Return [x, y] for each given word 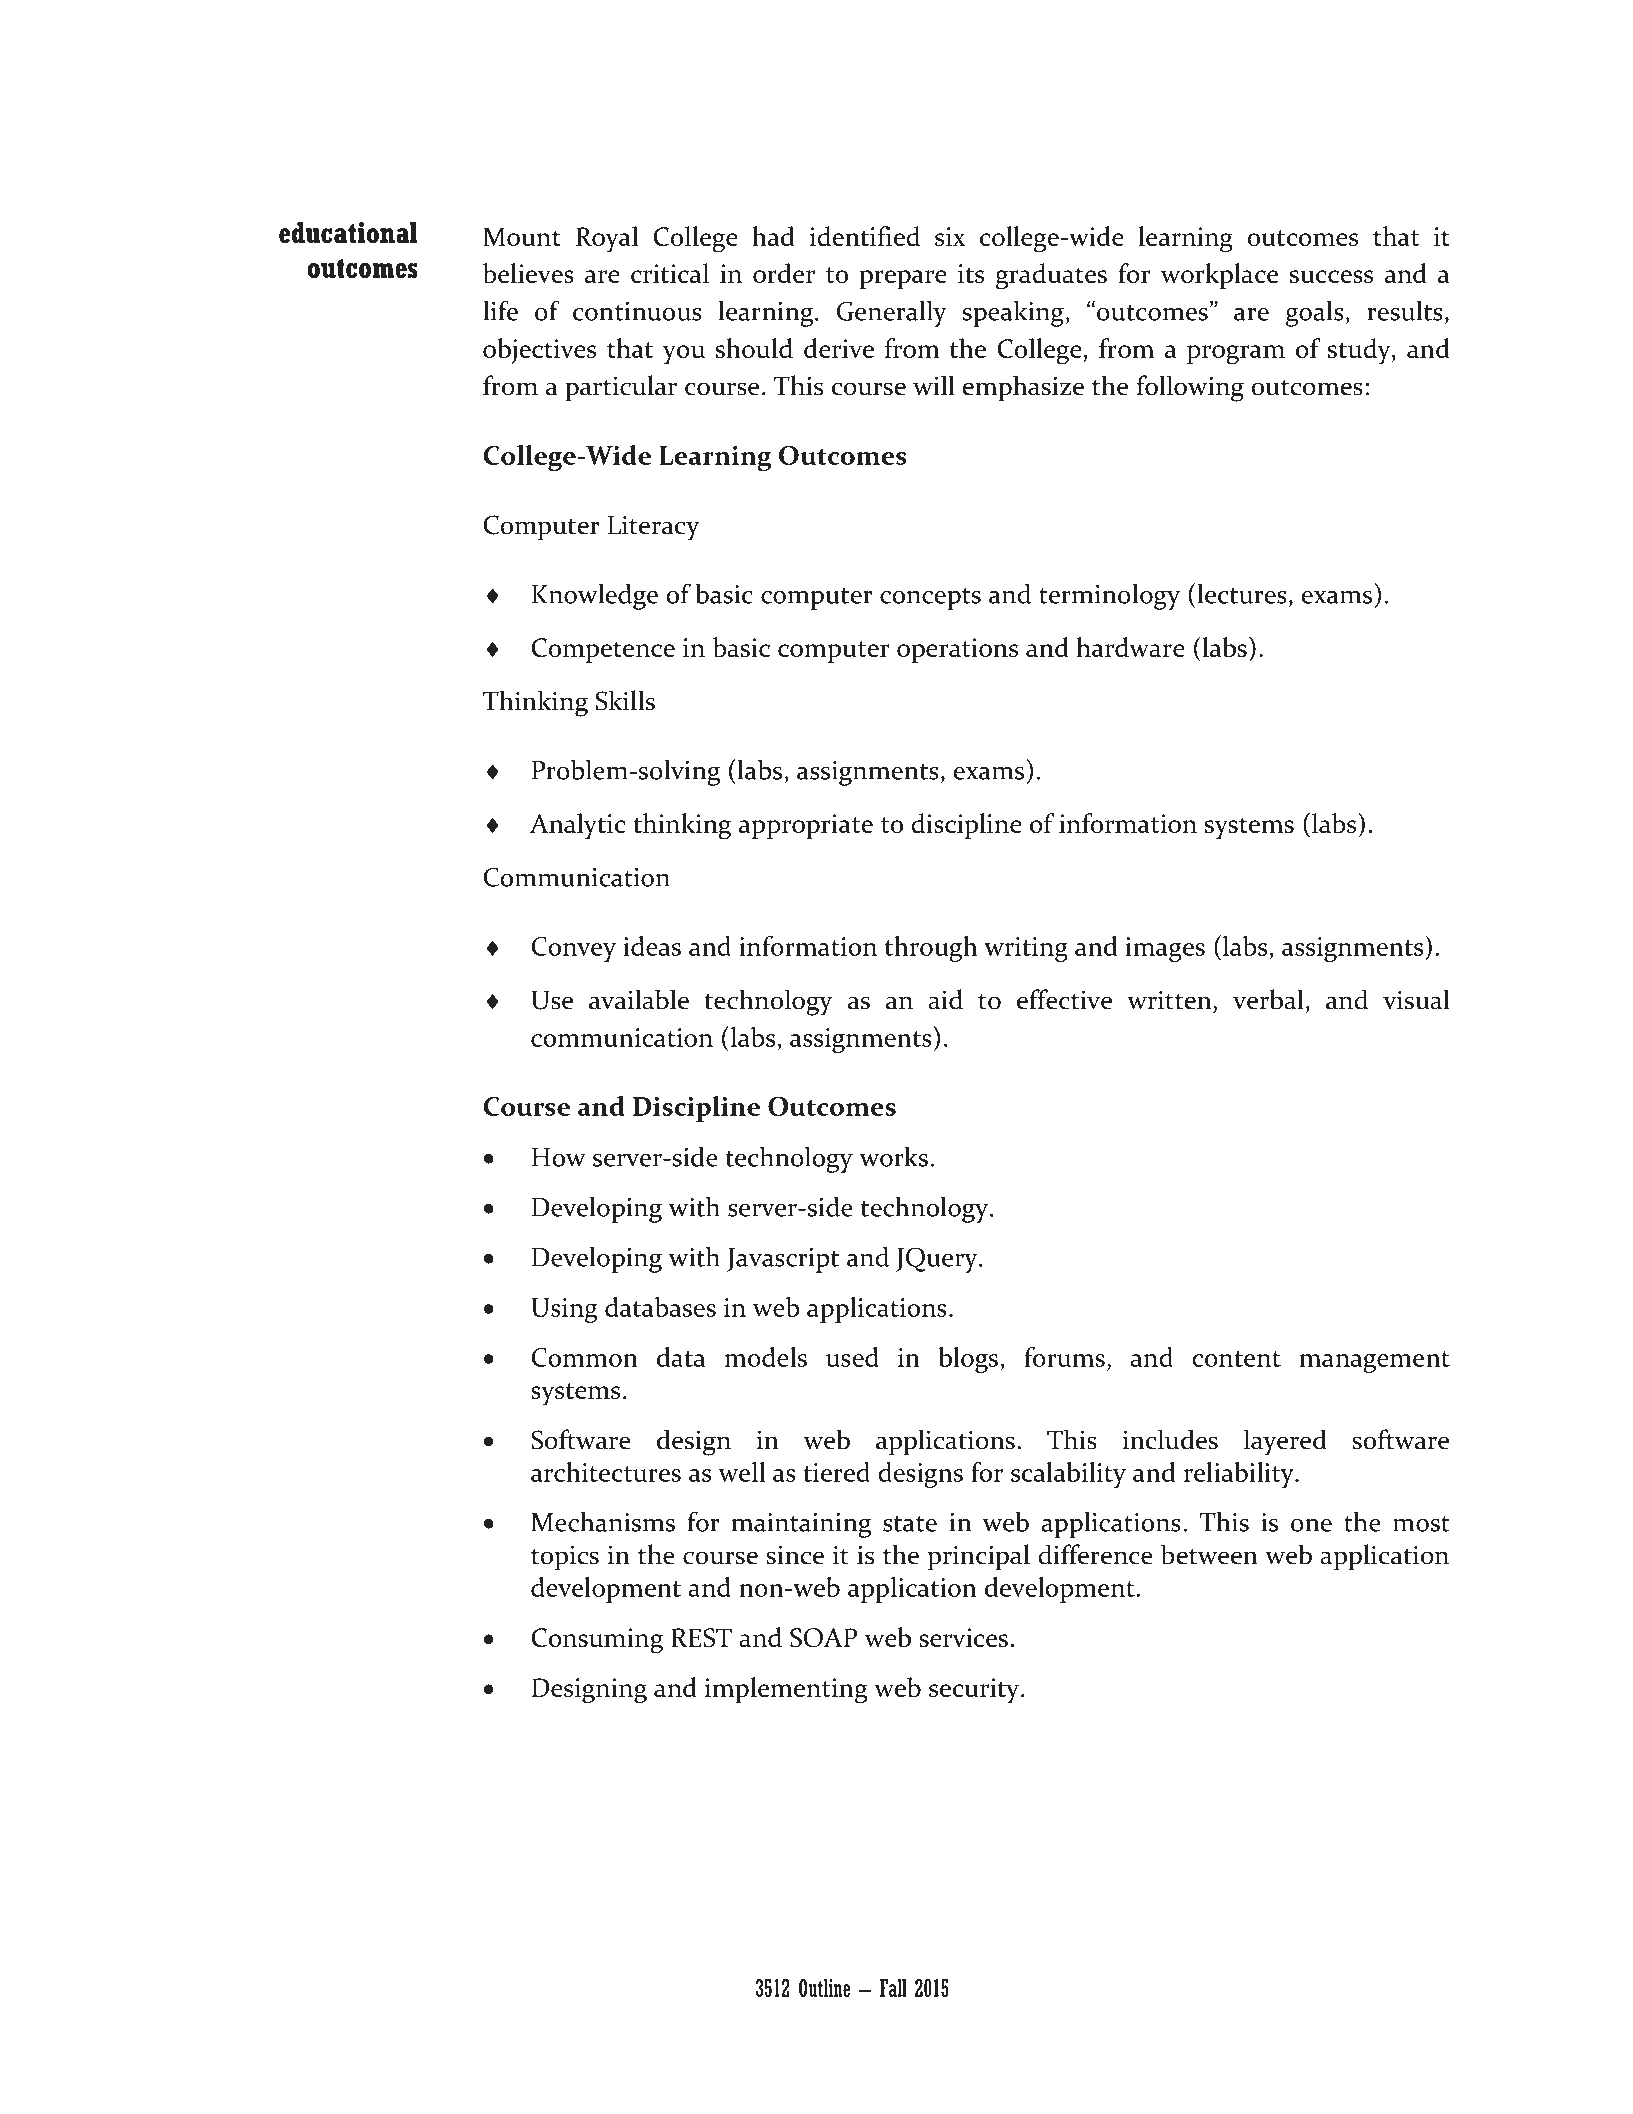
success [1331, 276]
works [893, 1157]
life [500, 310]
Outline [824, 1988]
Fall [893, 1988]
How [559, 1157]
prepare [903, 279]
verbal [1268, 999]
